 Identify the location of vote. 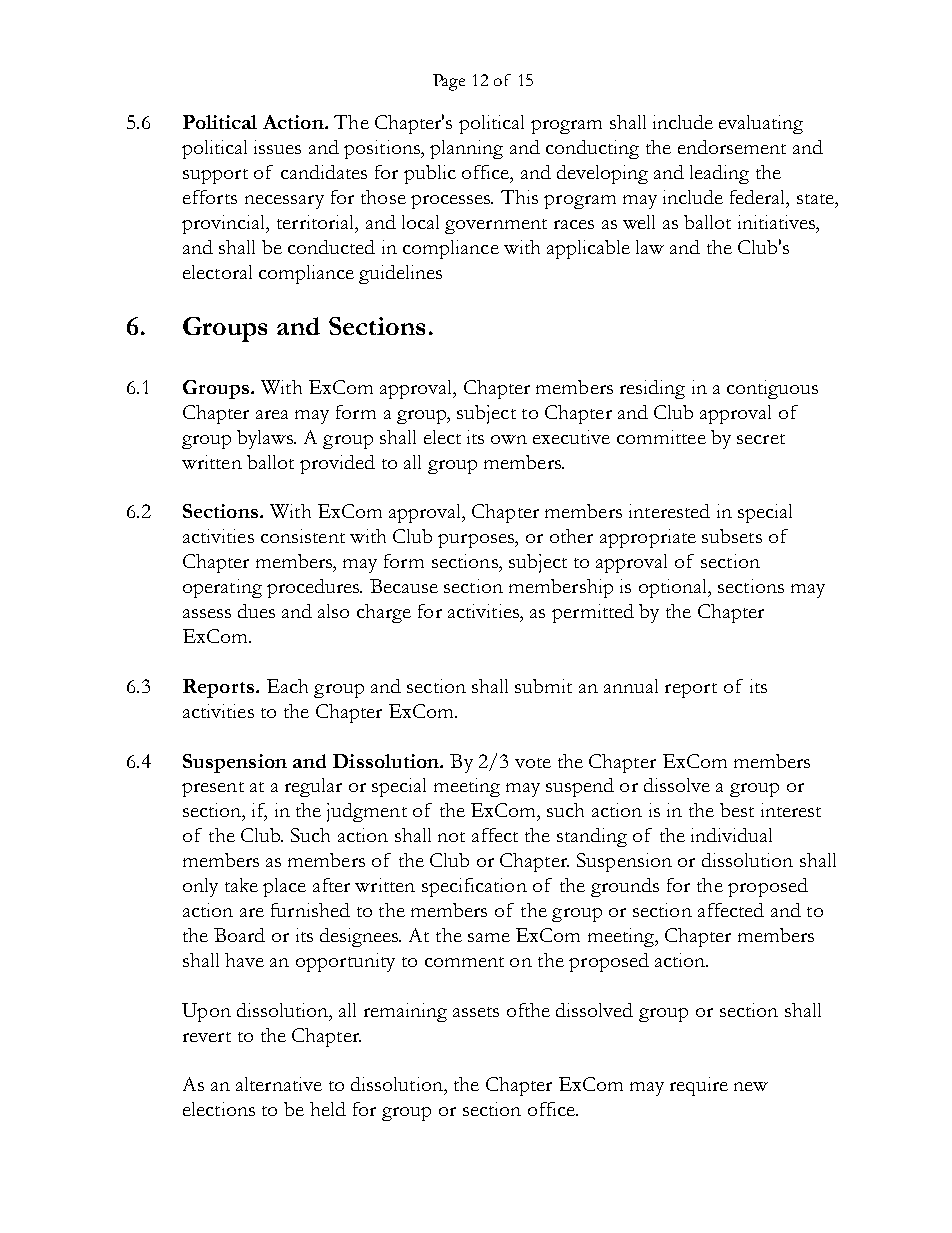
(533, 763).
